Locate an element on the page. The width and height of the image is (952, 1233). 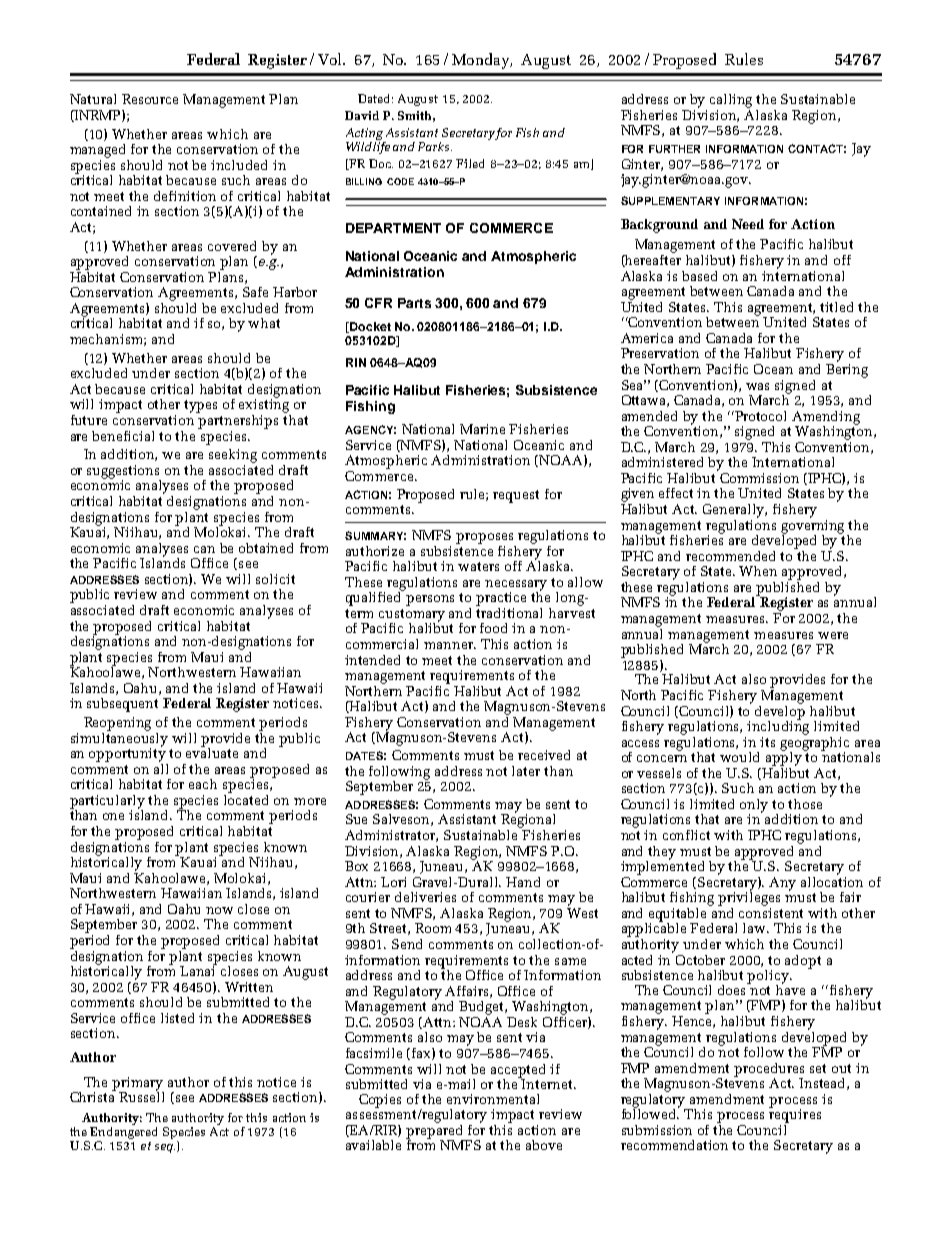
When is located at coordinates (758, 571).
